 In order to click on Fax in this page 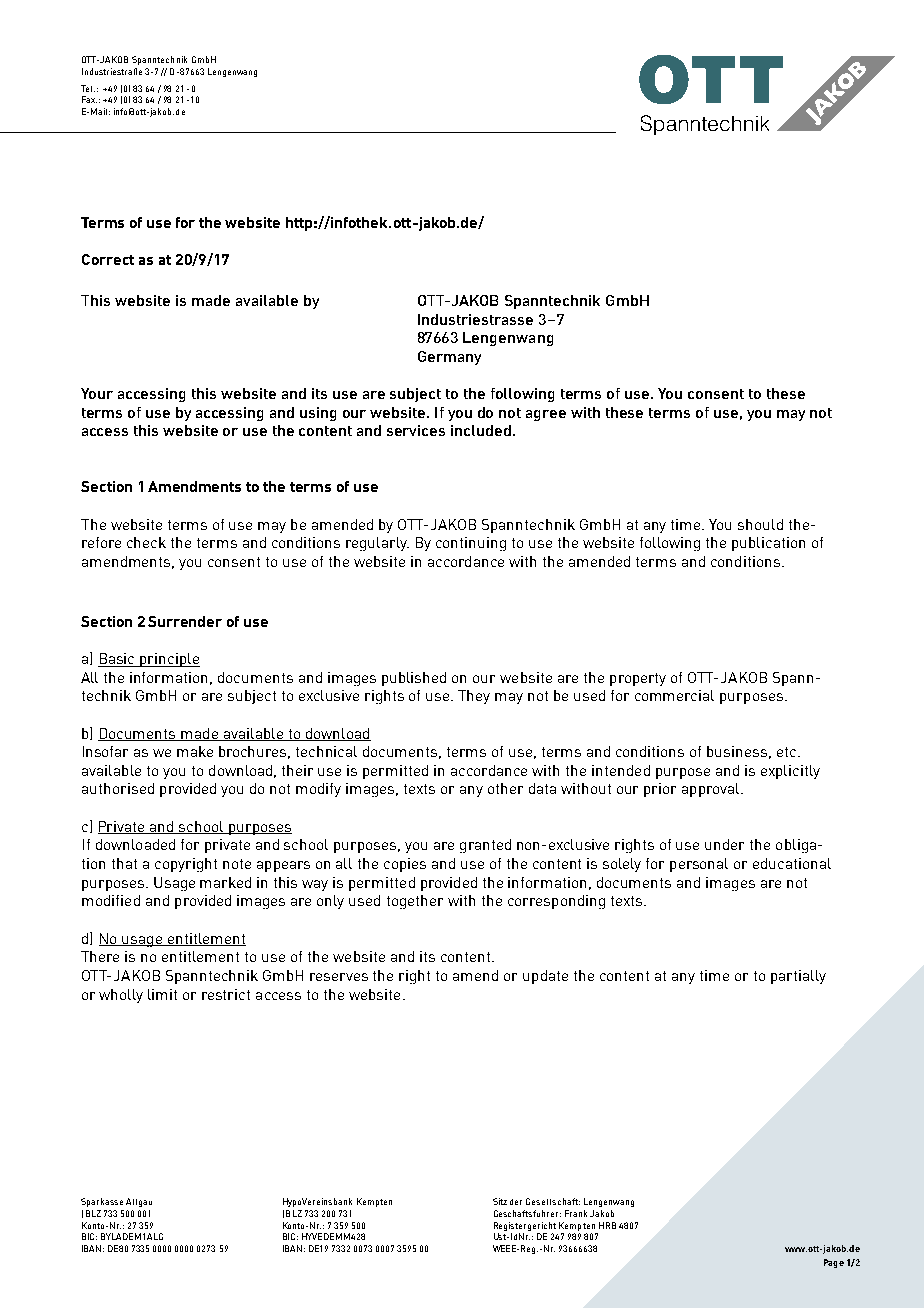, I will do `click(89, 99)`.
